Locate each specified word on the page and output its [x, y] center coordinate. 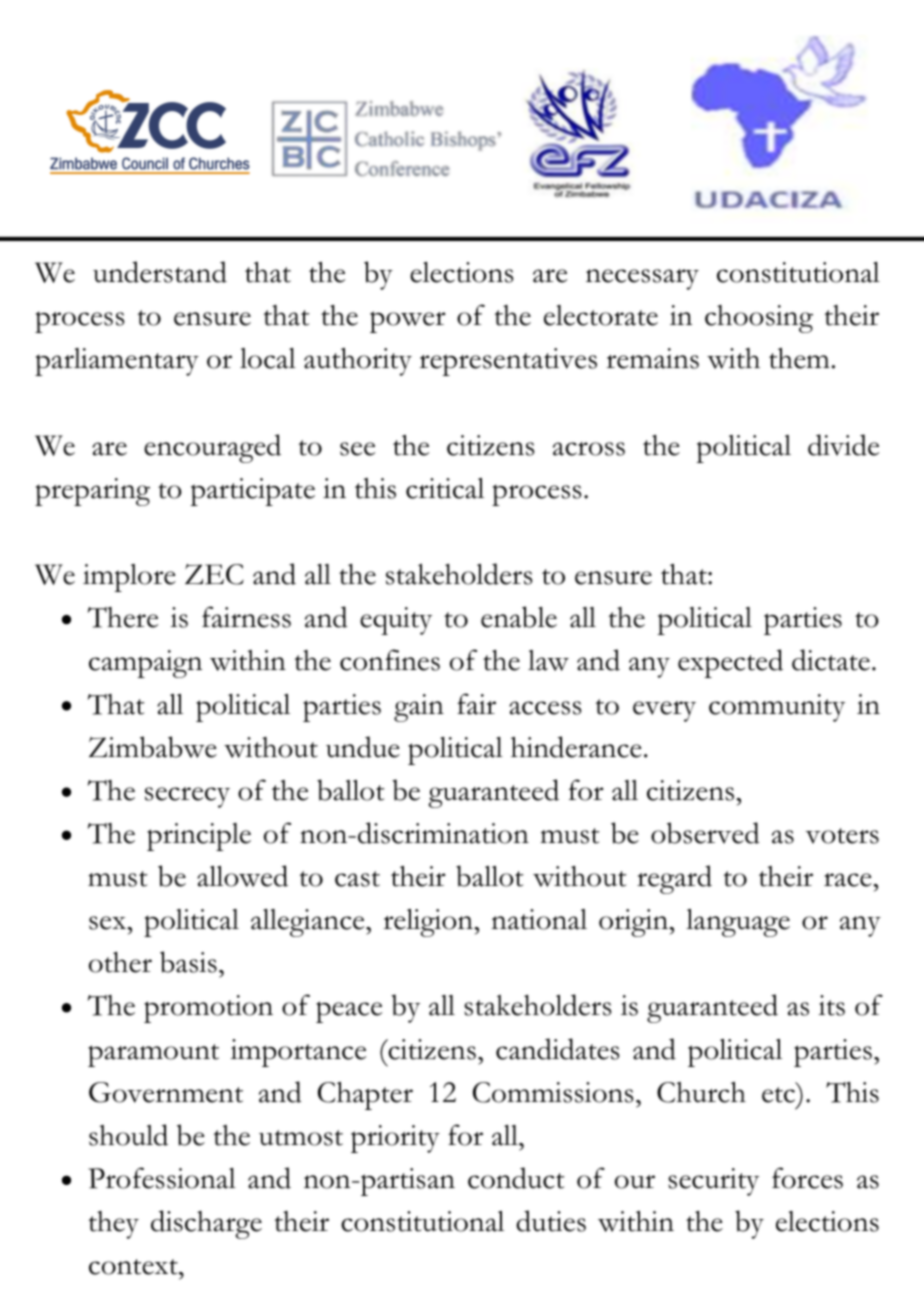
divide [843, 445]
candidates [557, 1049]
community [777, 708]
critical [445, 488]
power [407, 322]
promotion [208, 1009]
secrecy [187, 797]
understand [160, 272]
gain [419, 708]
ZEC [214, 574]
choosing [759, 319]
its [831, 1005]
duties [551, 1221]
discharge [206, 1224]
